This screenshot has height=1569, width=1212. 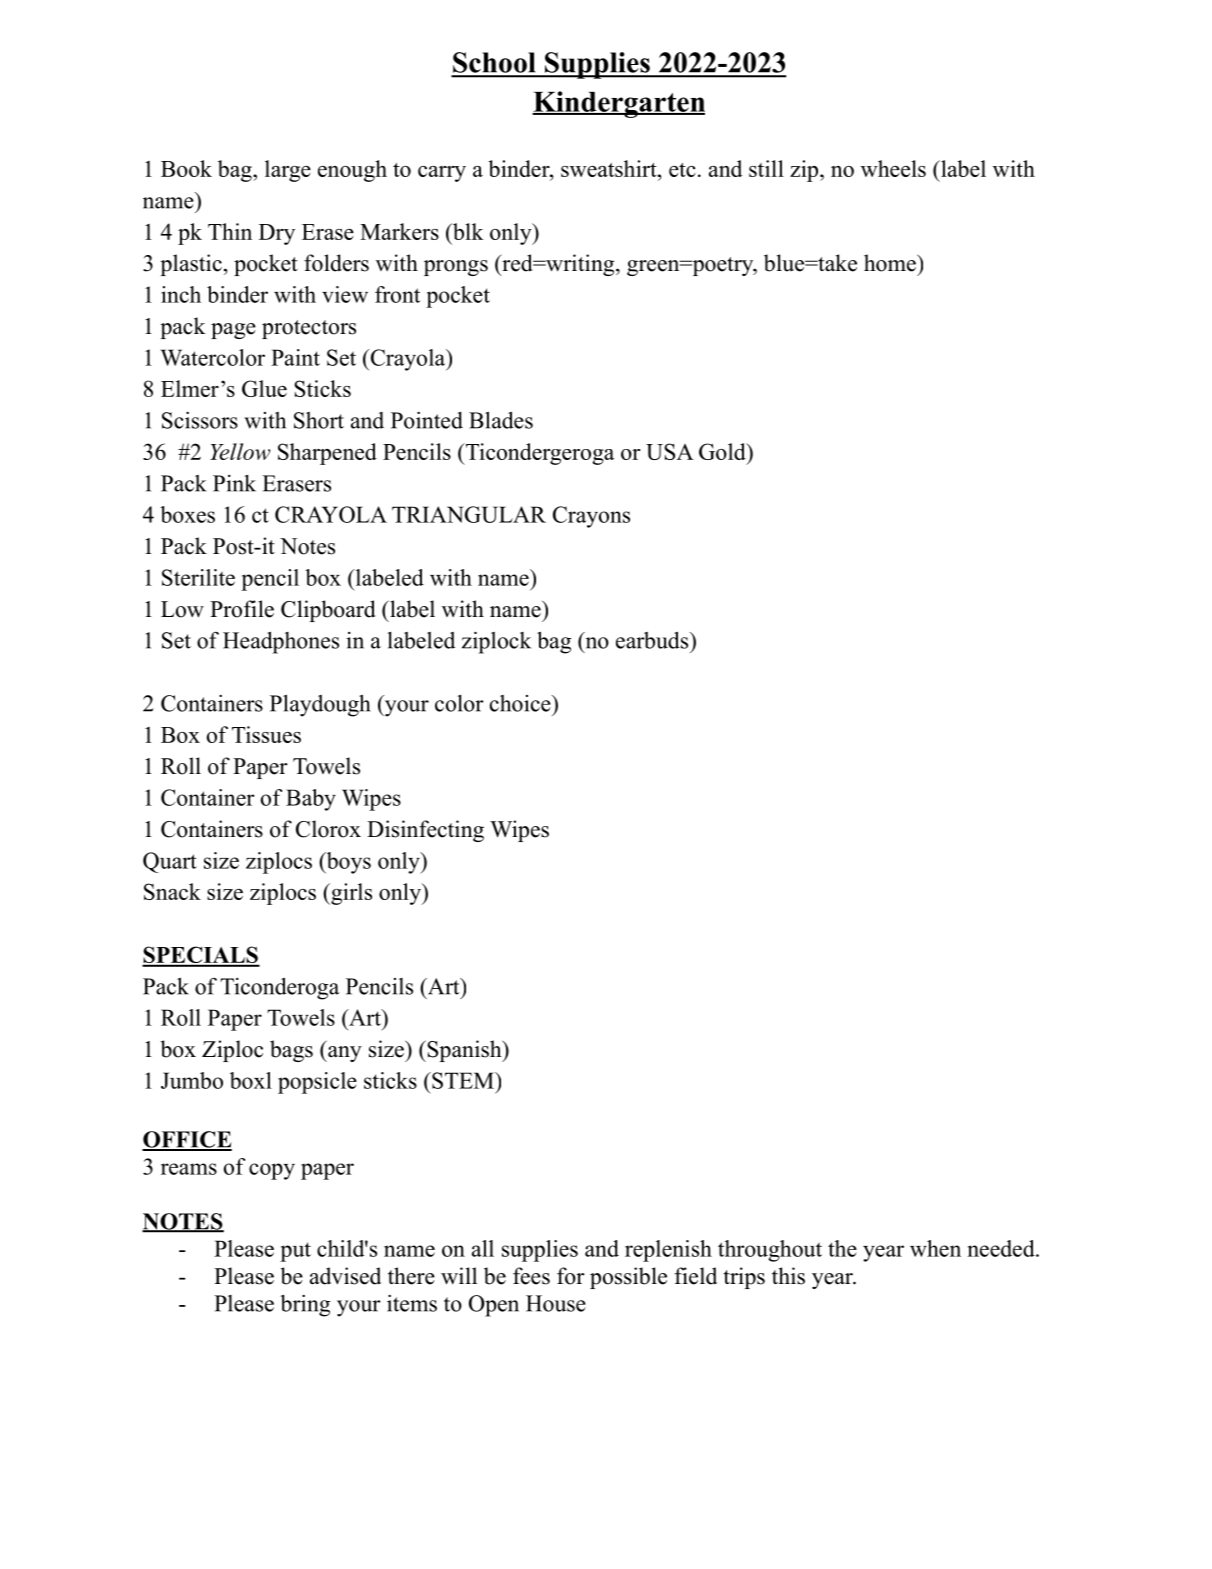 What do you see at coordinates (571, 1276) in the screenshot?
I see `for` at bounding box center [571, 1276].
